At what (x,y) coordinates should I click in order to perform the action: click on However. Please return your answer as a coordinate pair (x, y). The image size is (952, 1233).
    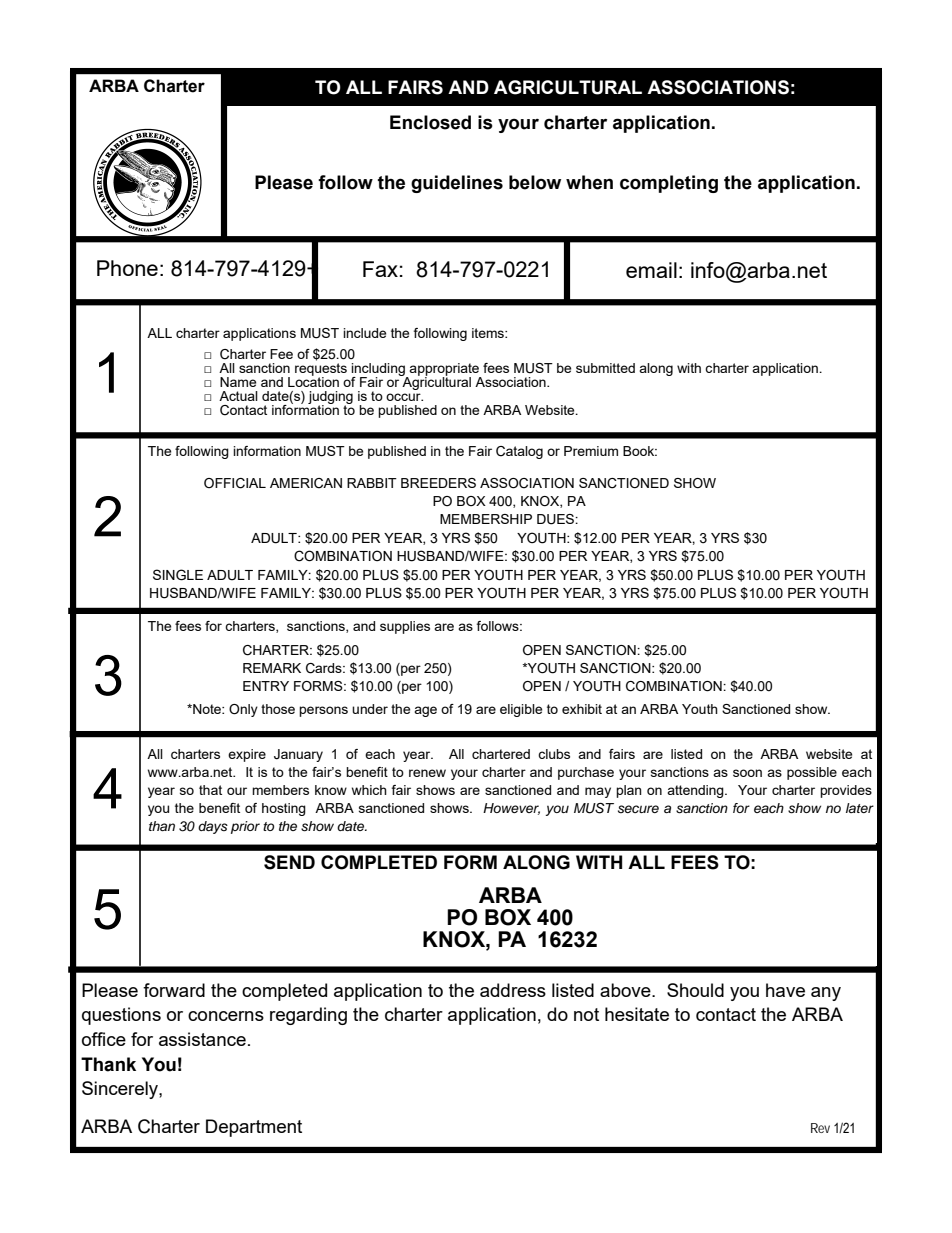
    Looking at the image, I should click on (511, 809).
